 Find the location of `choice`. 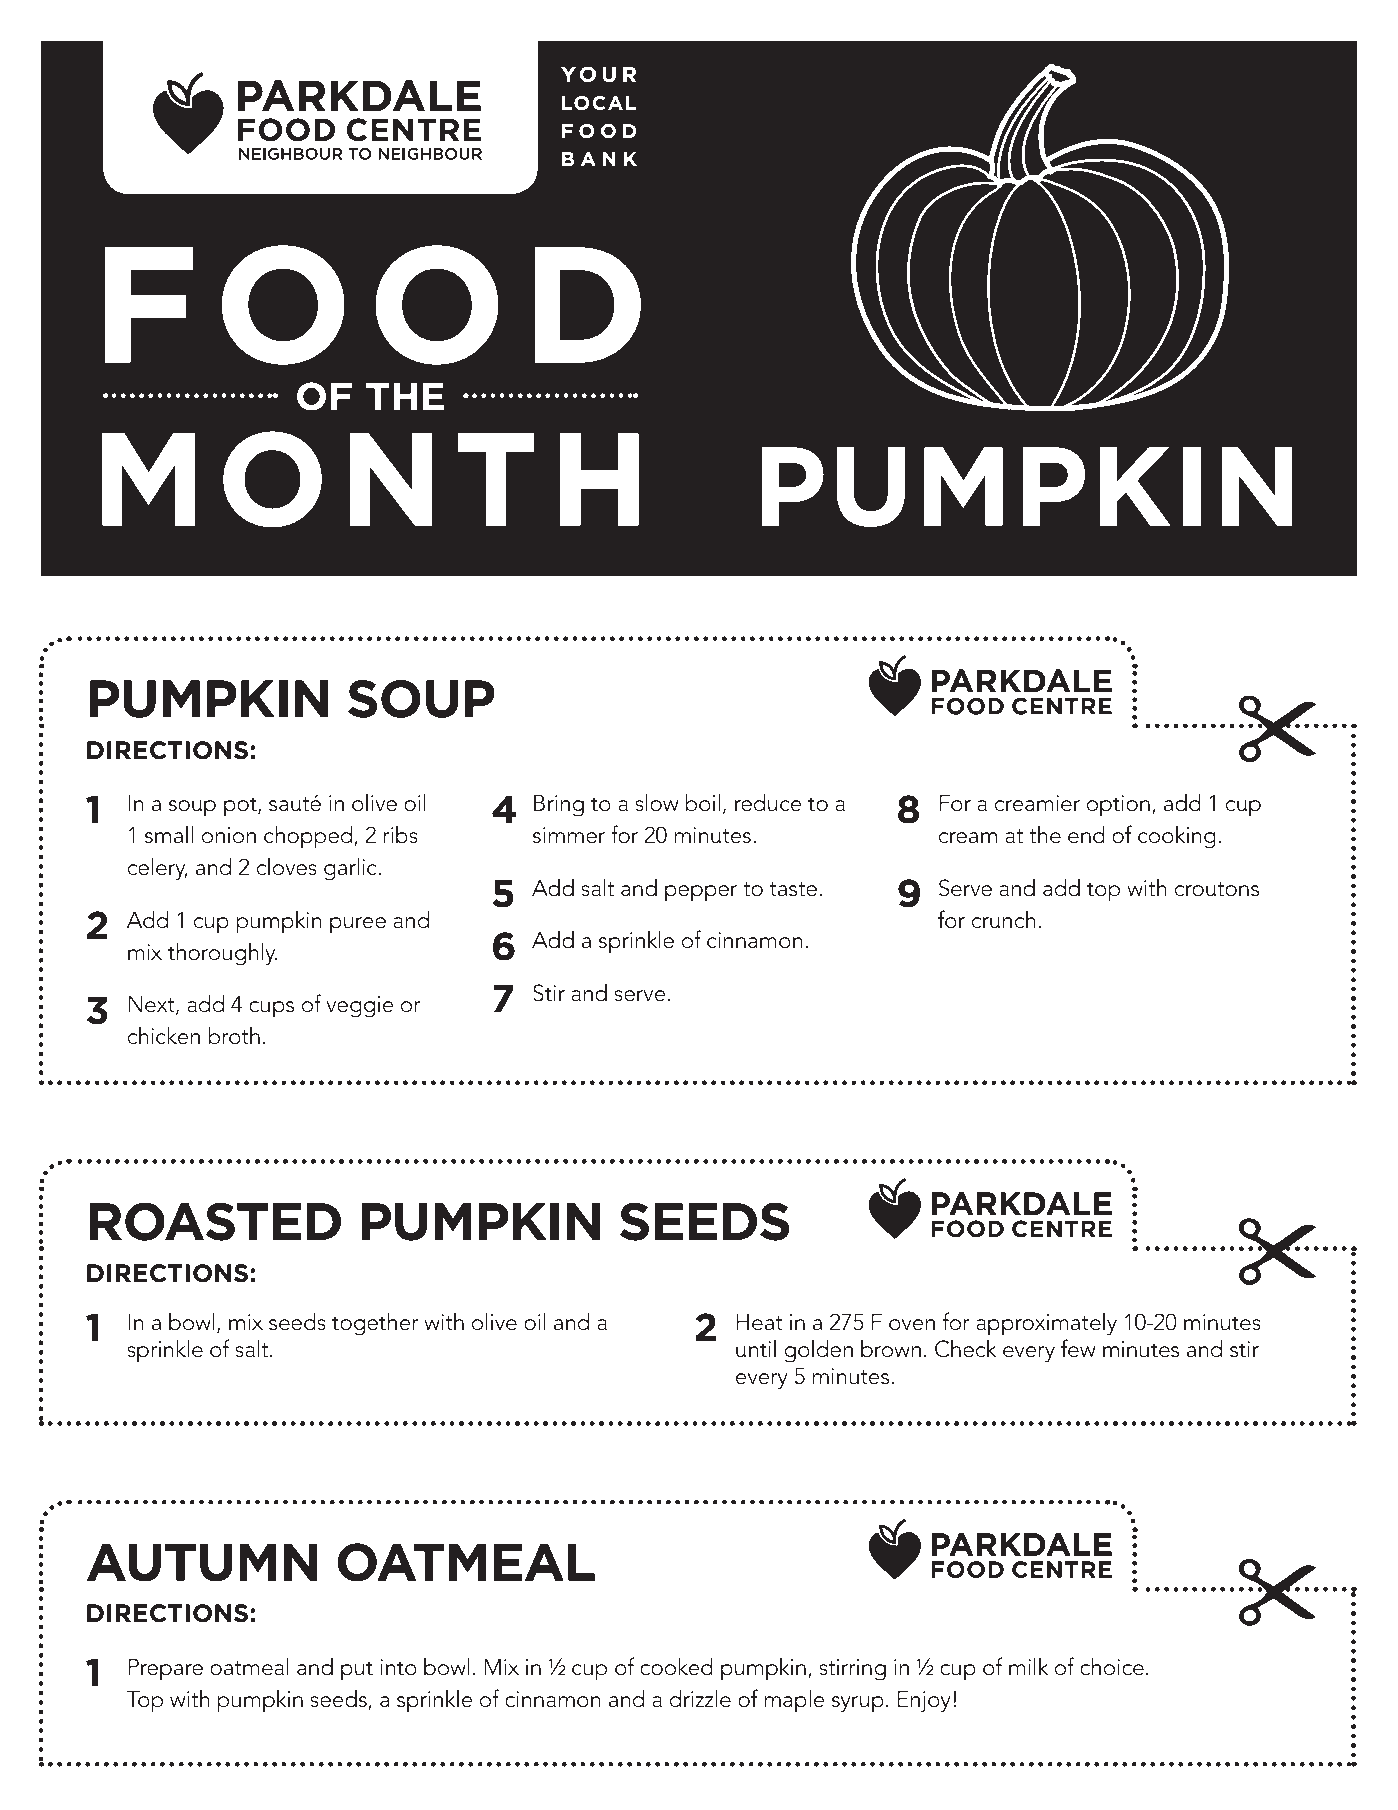

choice is located at coordinates (1112, 1666).
